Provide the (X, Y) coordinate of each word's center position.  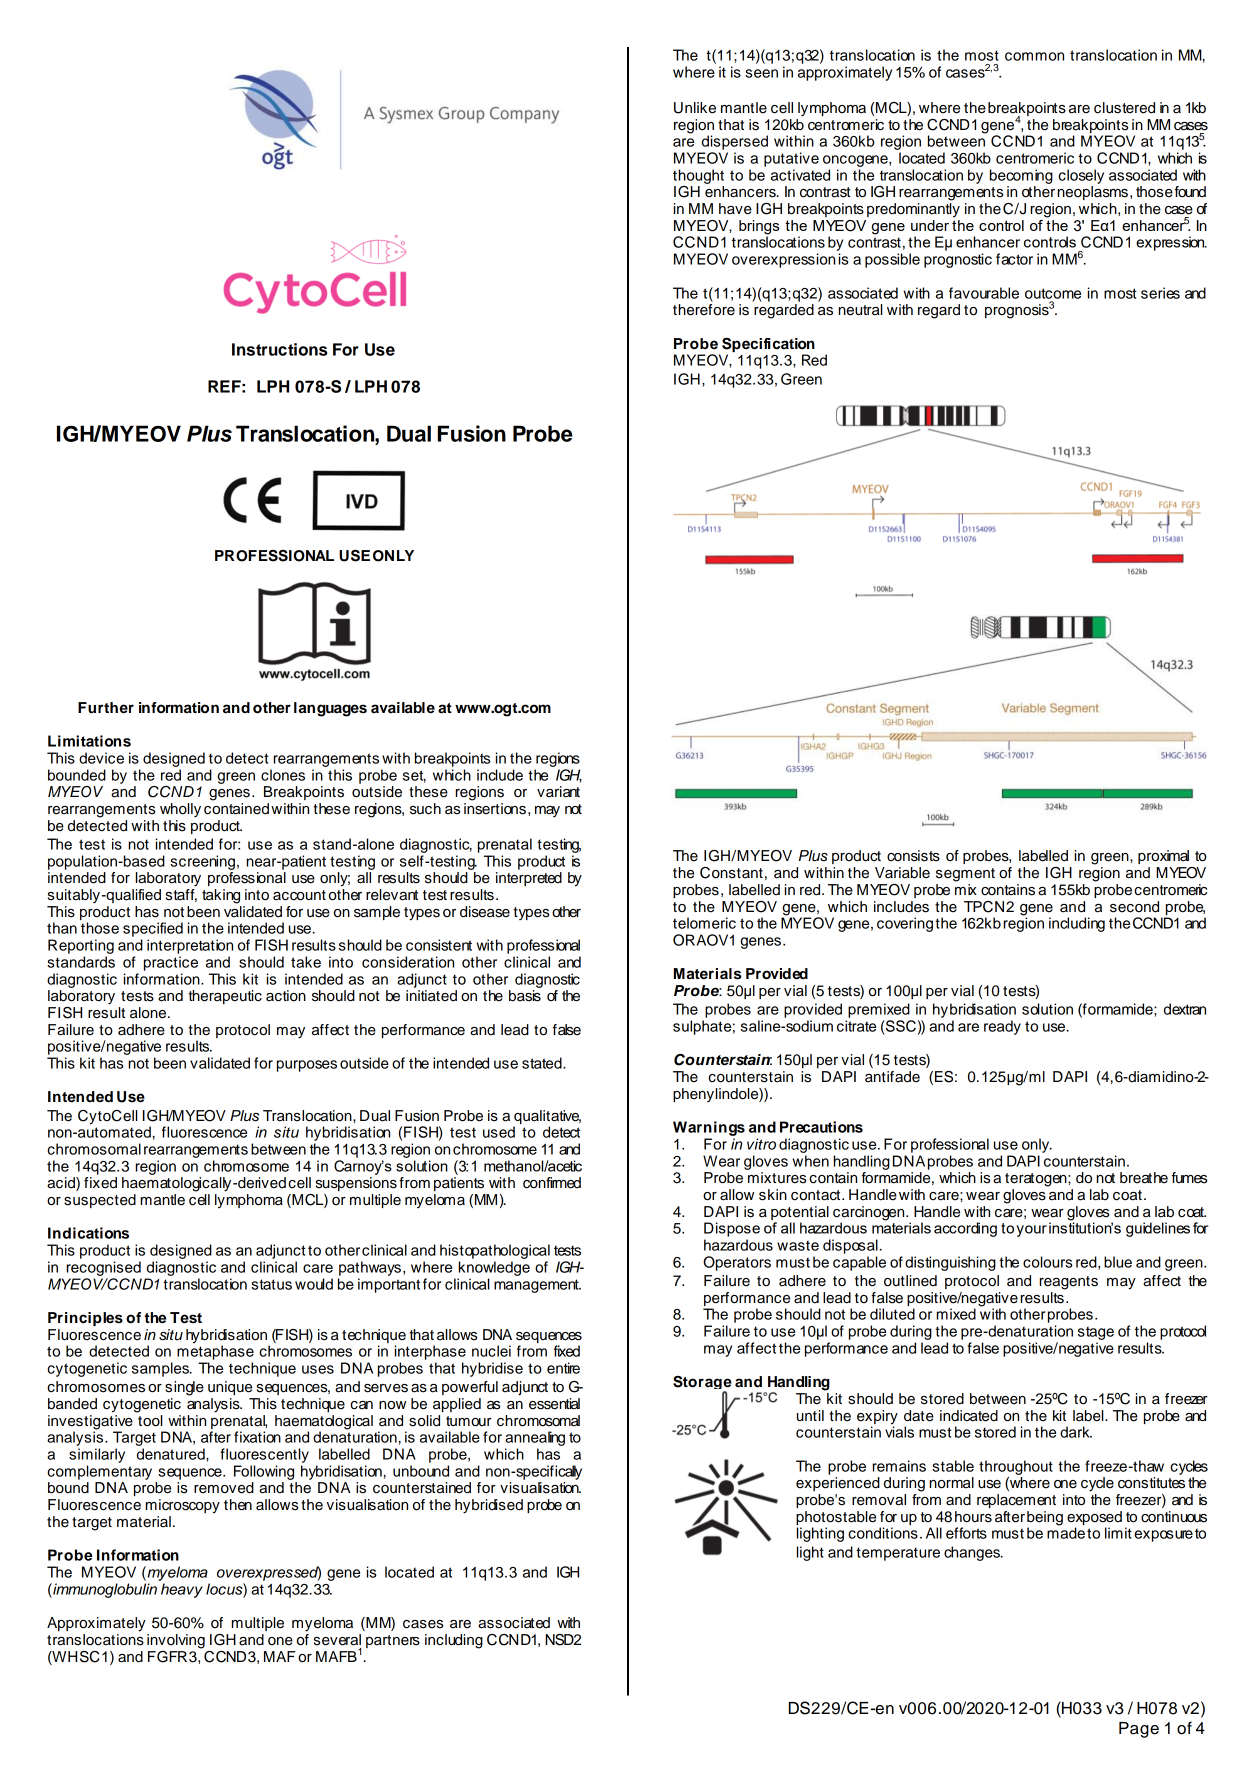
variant (558, 792)
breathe (1144, 1178)
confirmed (552, 1183)
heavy (182, 1590)
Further (106, 708)
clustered (1124, 108)
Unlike (695, 108)
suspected (100, 1201)
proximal (1163, 857)
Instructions (280, 349)
